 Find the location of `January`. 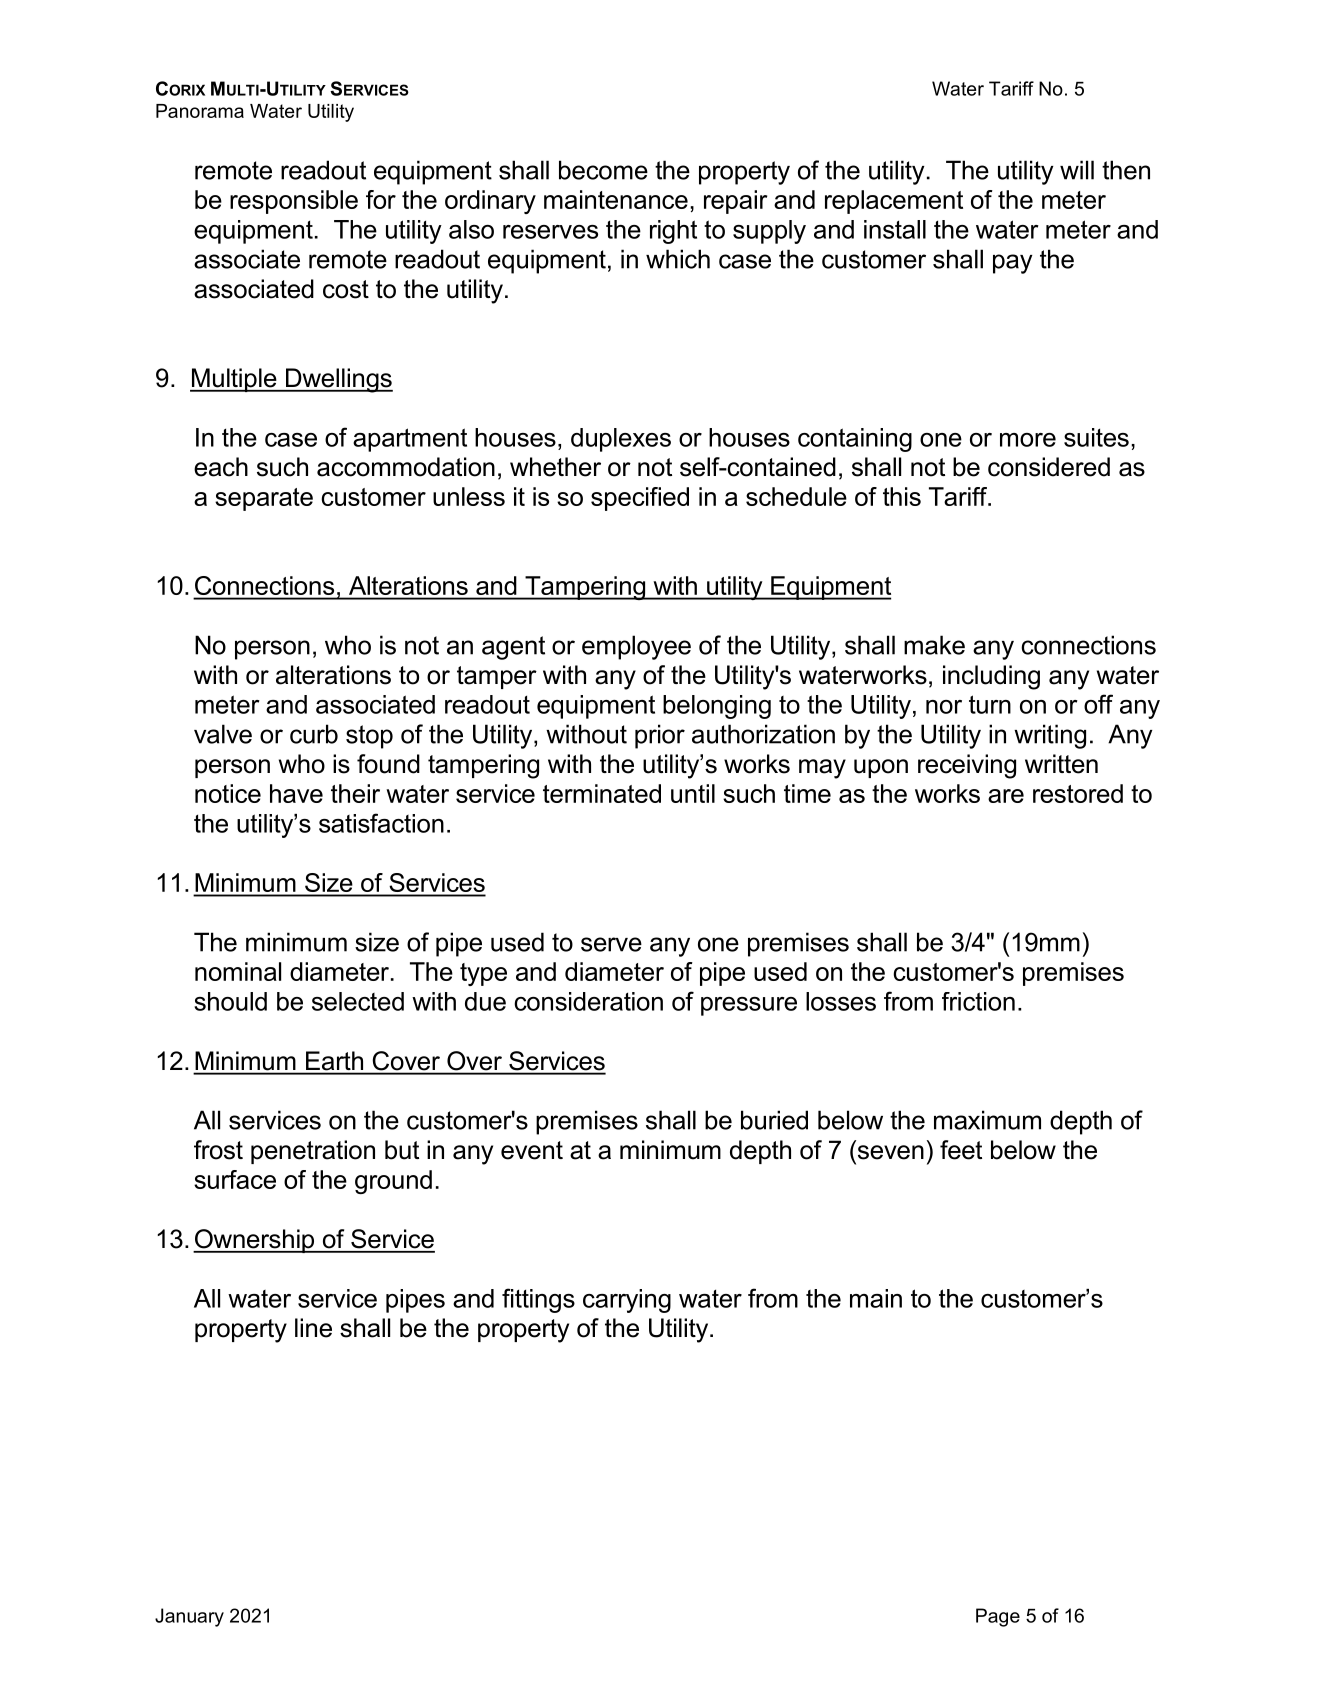

January is located at coordinates (189, 1617).
